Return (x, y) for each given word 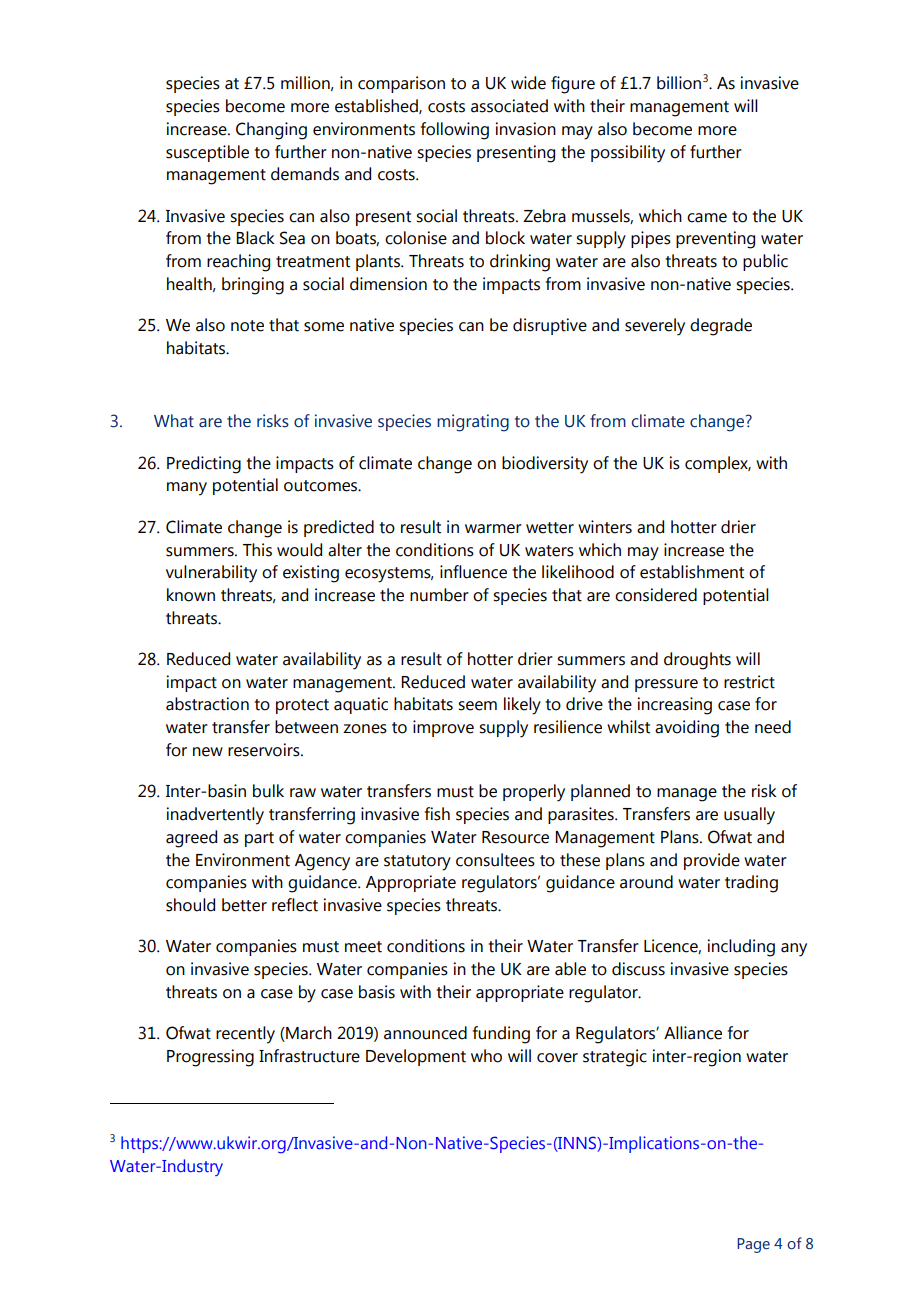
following (455, 131)
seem (477, 706)
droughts (697, 661)
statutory (417, 863)
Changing (271, 131)
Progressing (210, 1058)
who (486, 1056)
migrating (473, 423)
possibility (628, 154)
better (244, 905)
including (741, 948)
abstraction (207, 704)
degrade (721, 327)
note (247, 326)
